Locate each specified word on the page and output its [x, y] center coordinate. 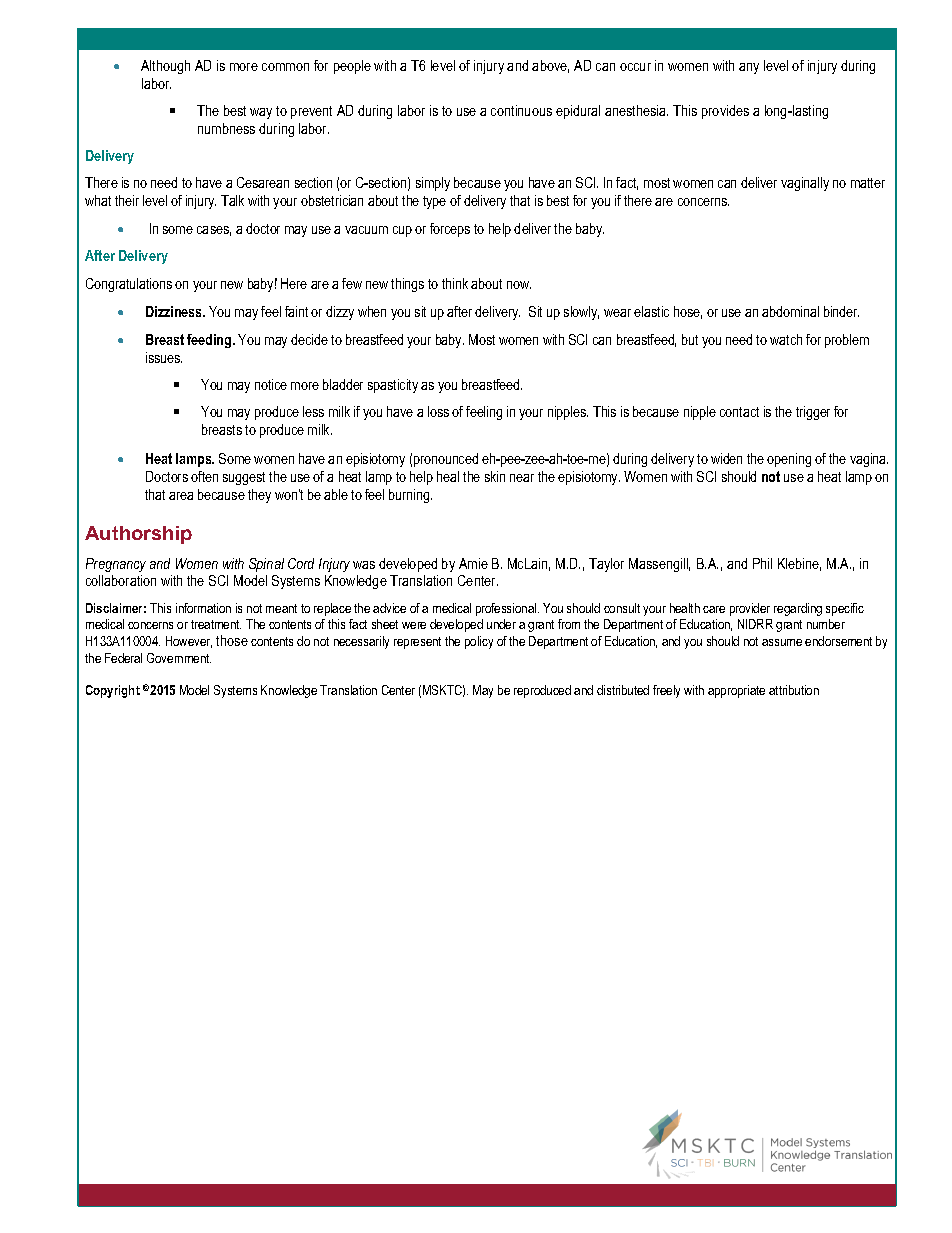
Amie [473, 563]
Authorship [138, 535]
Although [165, 67]
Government [179, 658]
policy [479, 642]
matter [868, 183]
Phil [762, 563]
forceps [450, 230]
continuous [521, 110]
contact [739, 412]
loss [438, 411]
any [749, 68]
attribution [794, 690]
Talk [232, 200]
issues [164, 357]
